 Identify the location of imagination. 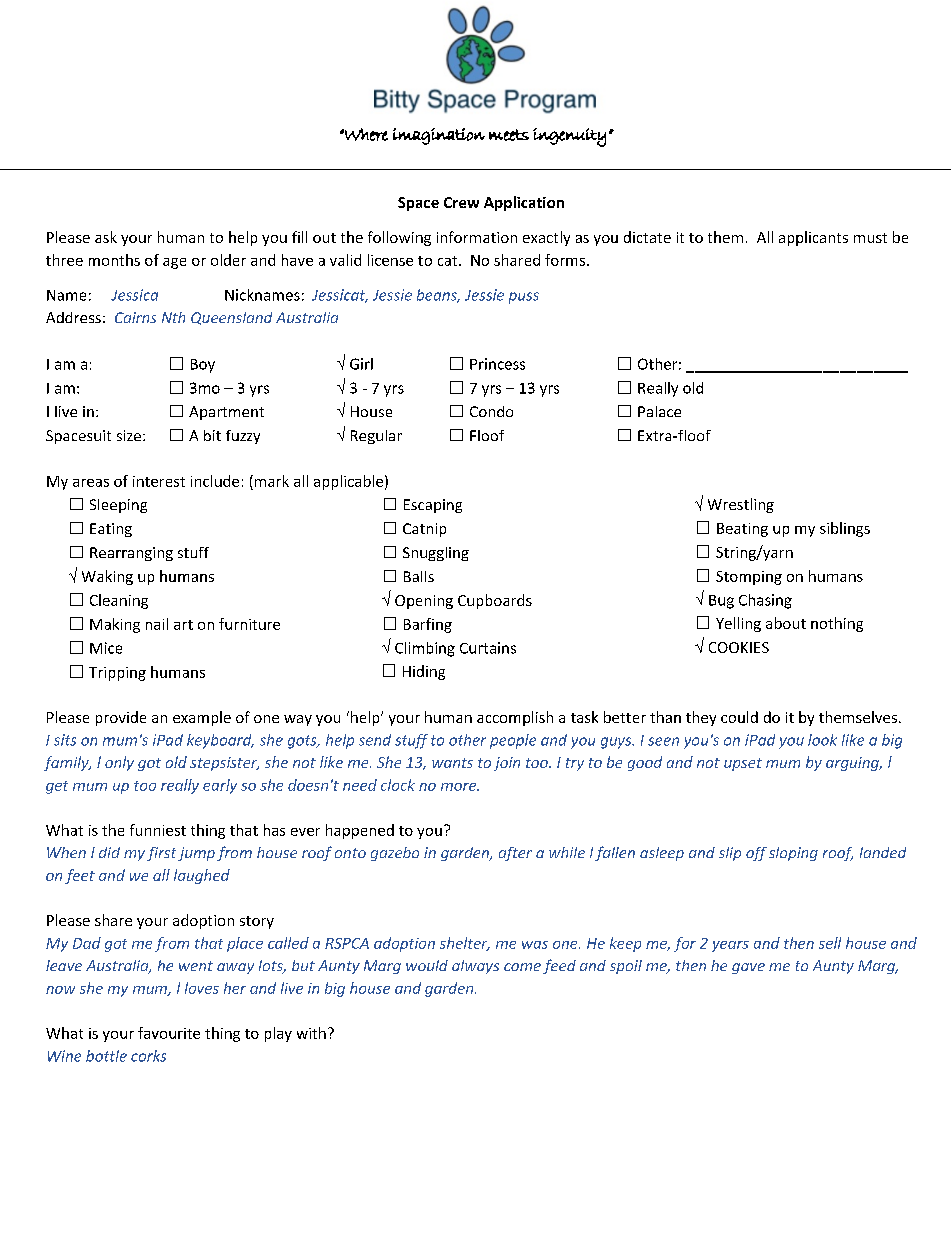
(439, 136).
